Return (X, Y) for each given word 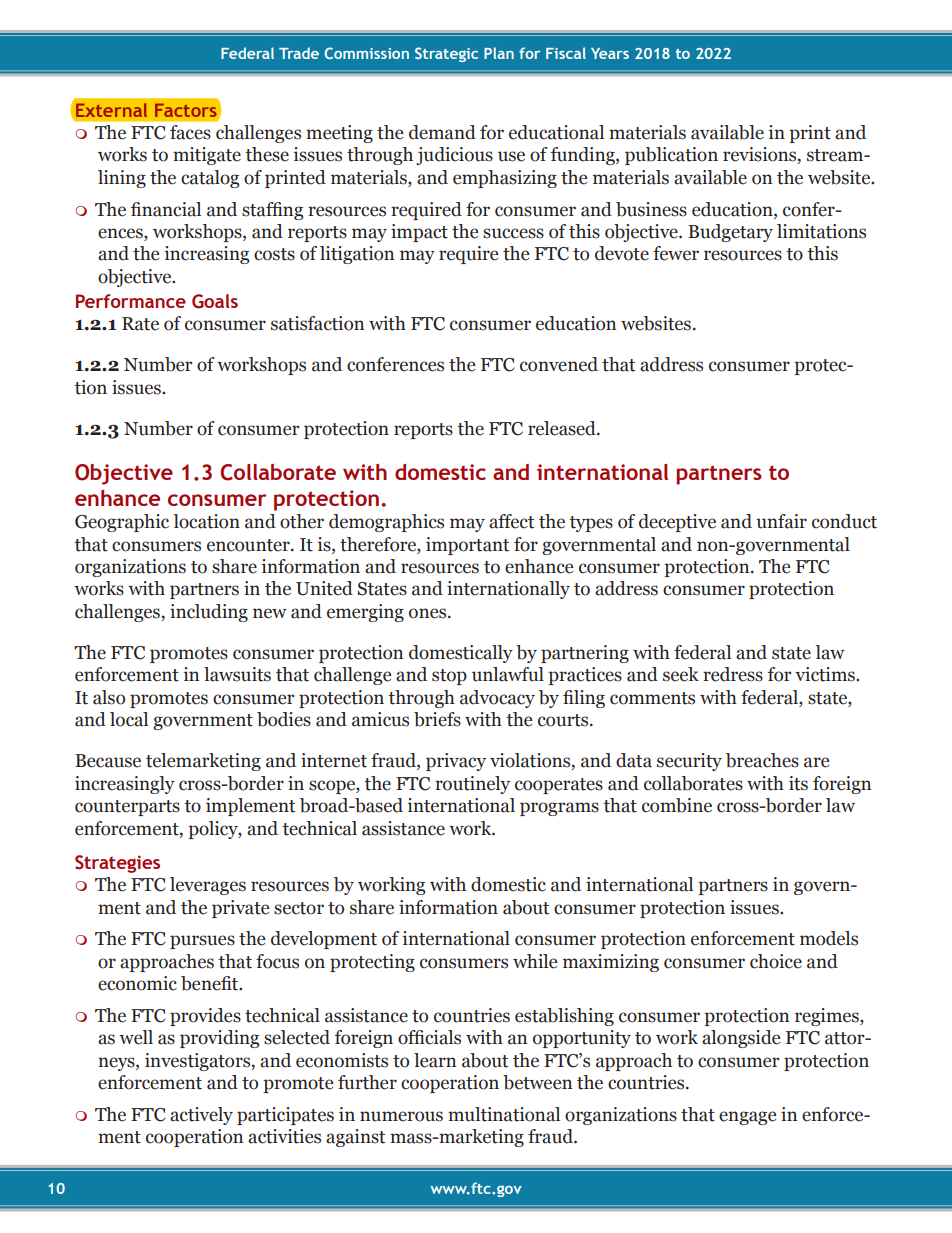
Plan (499, 53)
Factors (186, 110)
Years (610, 53)
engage (747, 1118)
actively (201, 1116)
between (537, 1082)
